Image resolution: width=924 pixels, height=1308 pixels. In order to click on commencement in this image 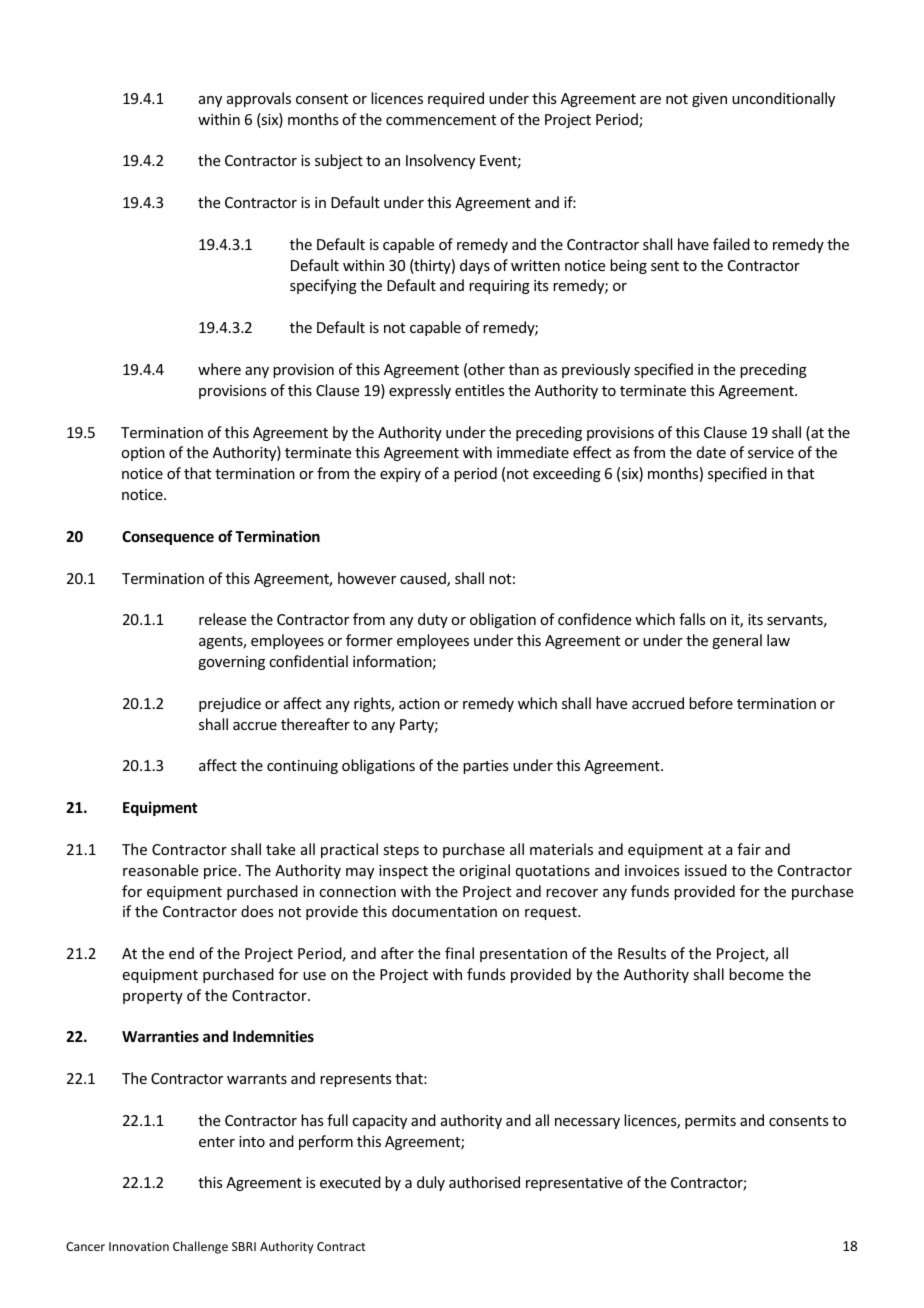, I will do `click(441, 120)`.
